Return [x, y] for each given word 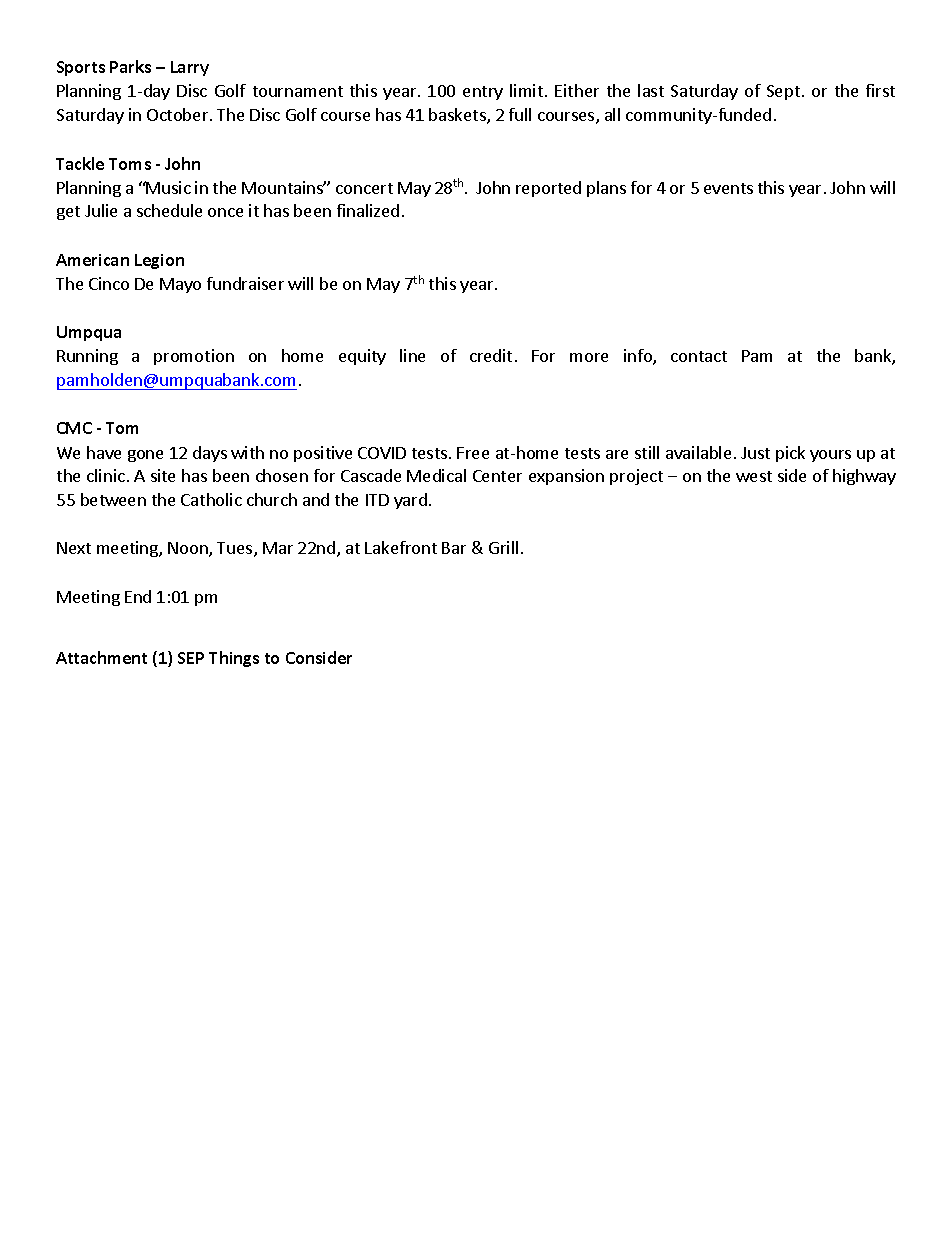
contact [699, 356]
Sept [783, 92]
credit [491, 355]
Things [234, 659]
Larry [190, 68]
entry [483, 93]
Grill [503, 547]
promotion [194, 357]
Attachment [101, 657]
